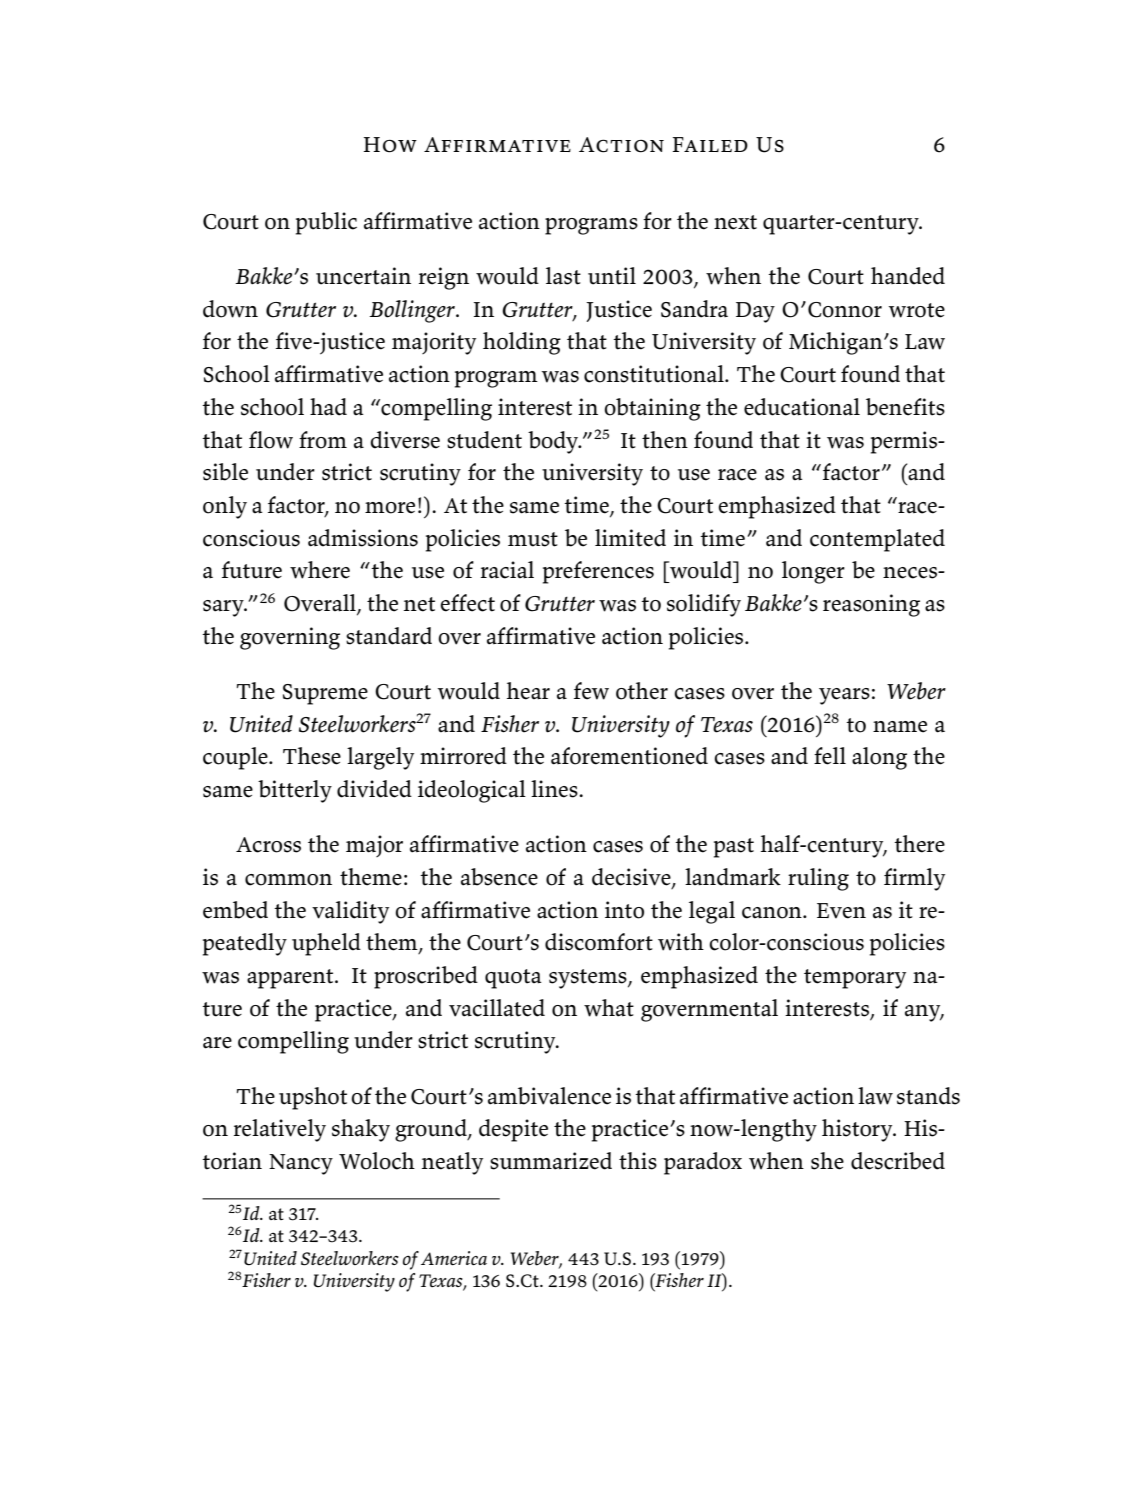 The width and height of the page is (1148, 1486). What do you see at coordinates (280, 1130) in the page?
I see `relatively` at bounding box center [280, 1130].
